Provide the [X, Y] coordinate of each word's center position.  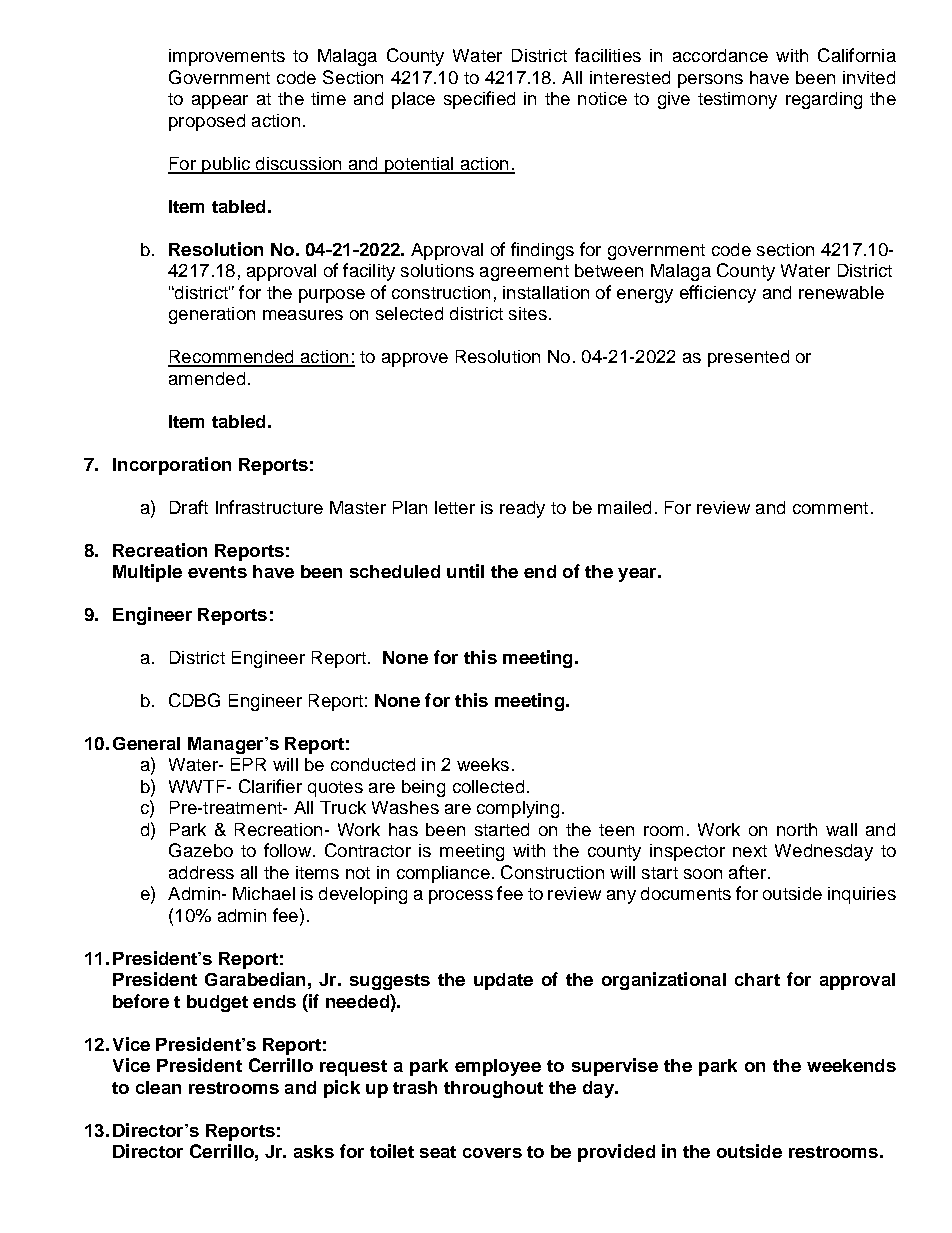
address [201, 872]
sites [528, 313]
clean [158, 1087]
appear [220, 102]
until [465, 571]
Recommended [232, 358]
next [750, 851]
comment [830, 508]
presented [748, 358]
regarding [824, 100]
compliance [443, 874]
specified [479, 100]
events [217, 572]
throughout [493, 1089]
